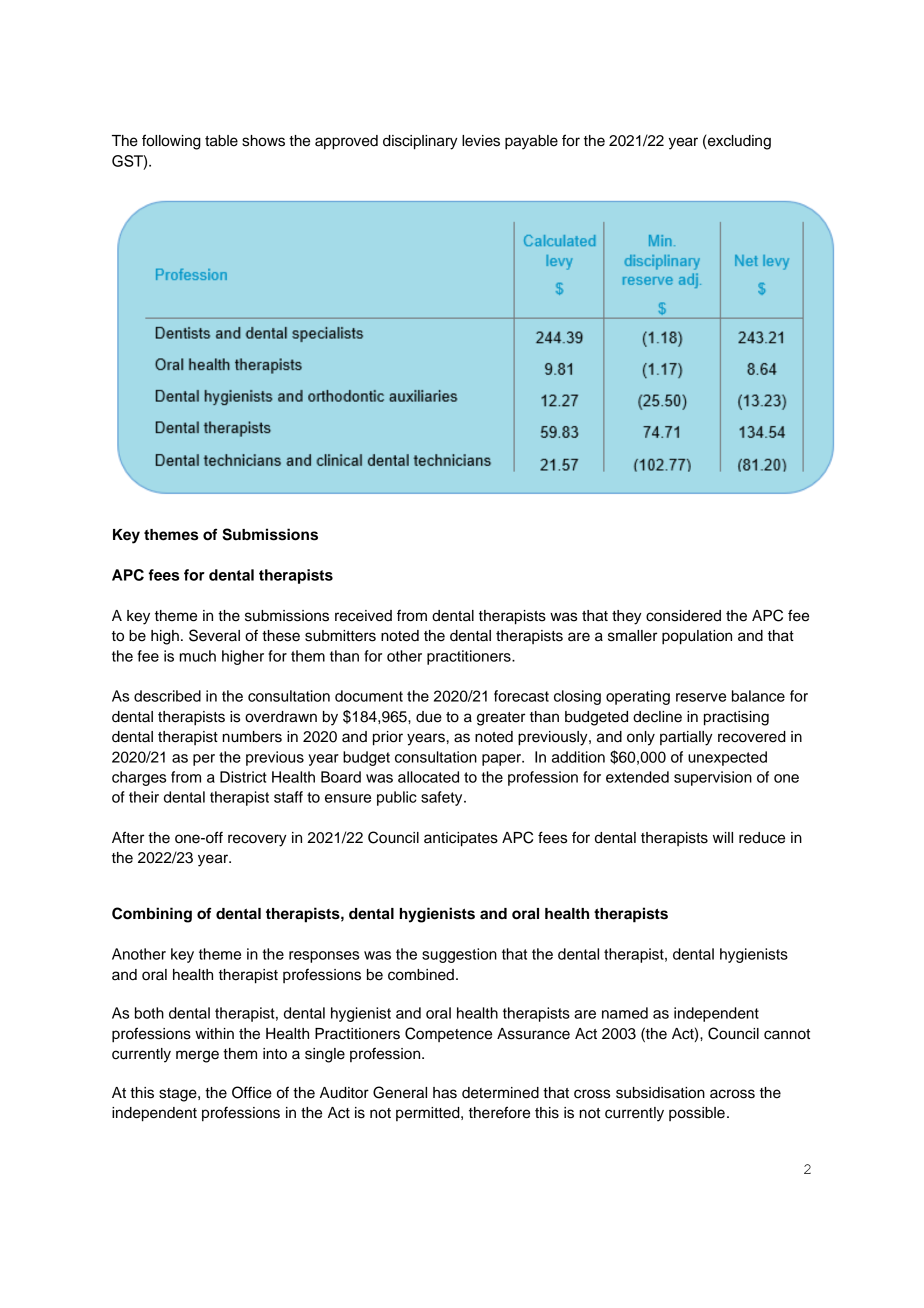 The width and height of the screenshot is (924, 1308). What do you see at coordinates (221, 141) in the screenshot?
I see `table` at bounding box center [221, 141].
